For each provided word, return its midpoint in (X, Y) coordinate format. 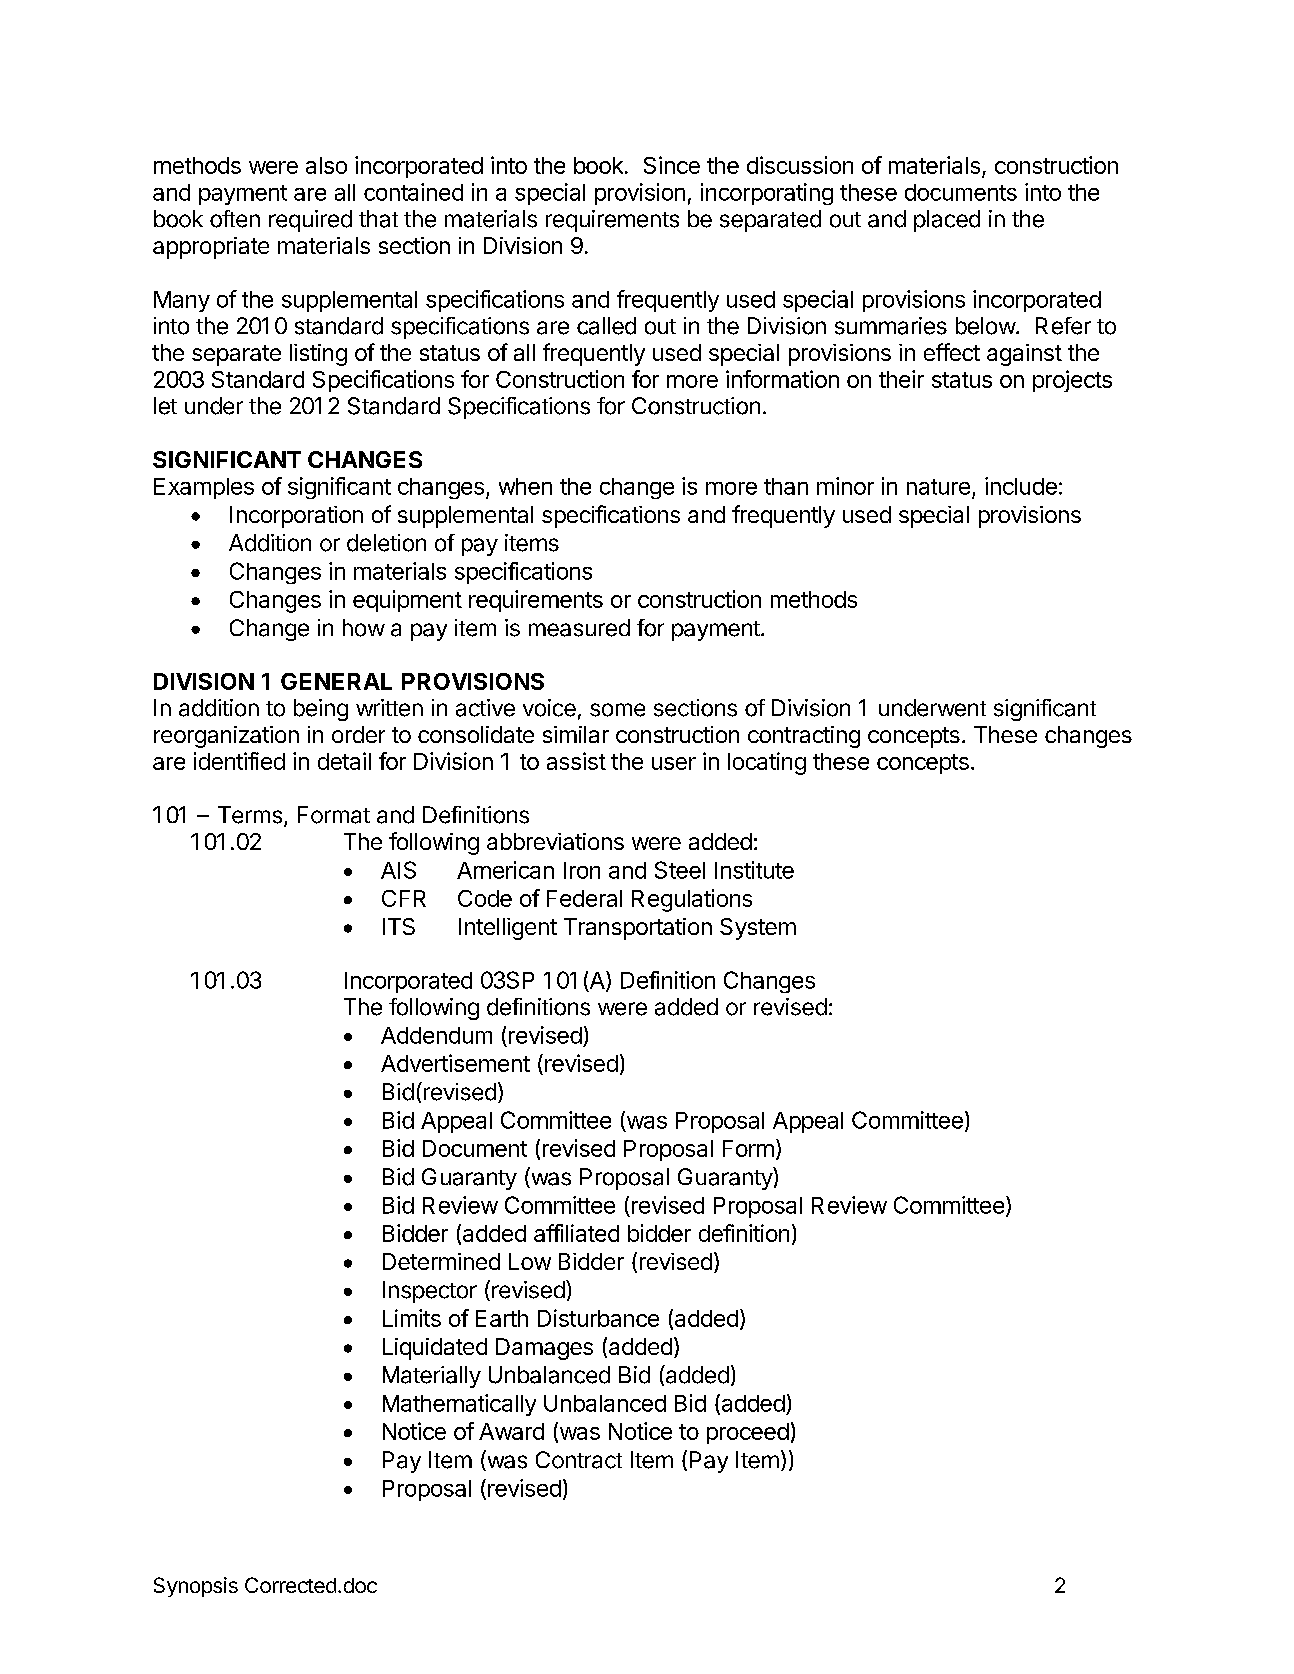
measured (579, 628)
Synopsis (196, 1587)
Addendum (436, 1035)
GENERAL (336, 681)
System (758, 929)
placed (947, 221)
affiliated (576, 1233)
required (310, 221)
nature (938, 487)
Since (672, 165)
